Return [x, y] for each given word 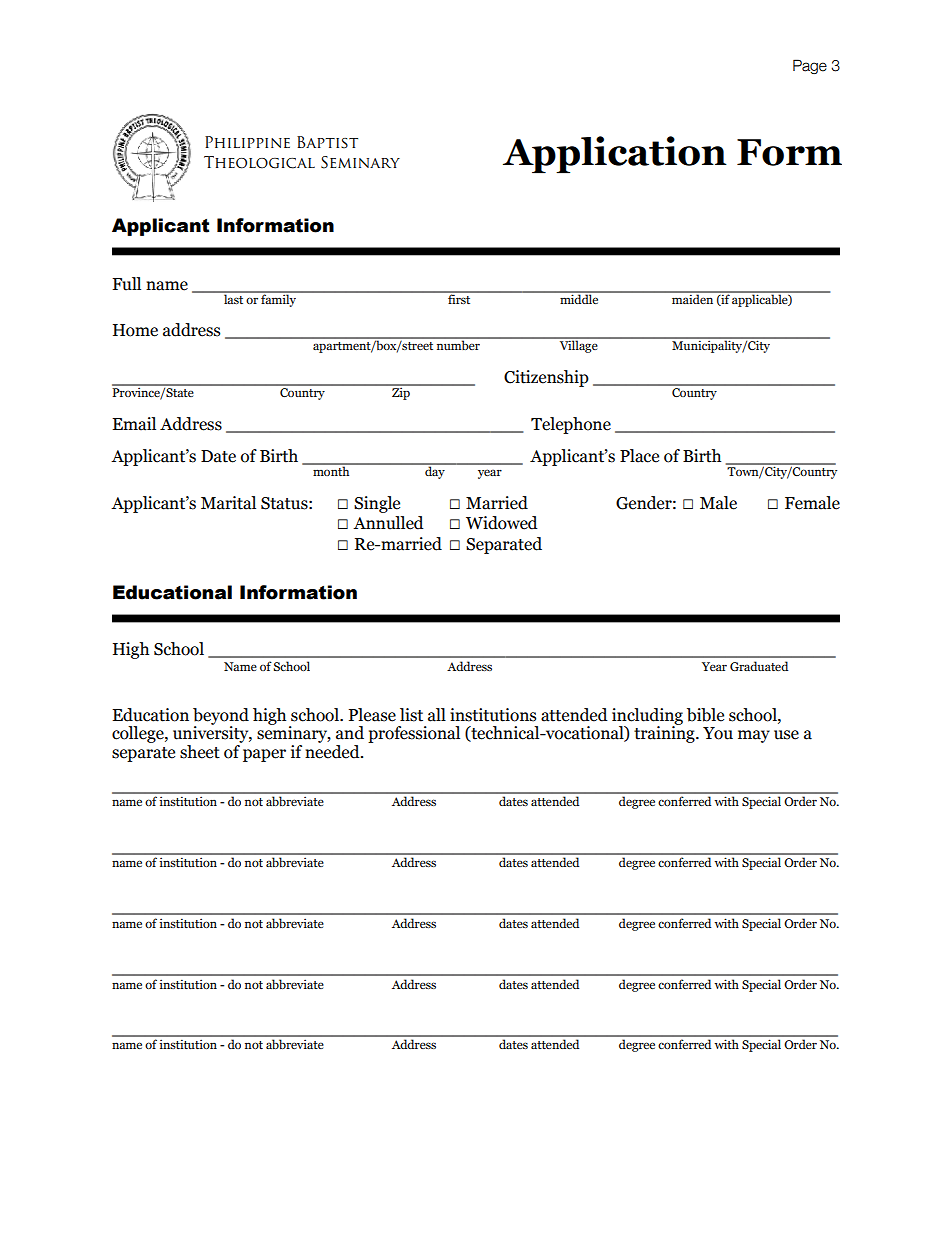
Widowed [502, 523]
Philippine [247, 142]
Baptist [327, 142]
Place [639, 456]
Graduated [759, 666]
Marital [228, 503]
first [459, 298]
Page [810, 66]
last [234, 298]
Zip [401, 392]
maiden [693, 298]
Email [134, 424]
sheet [200, 752]
